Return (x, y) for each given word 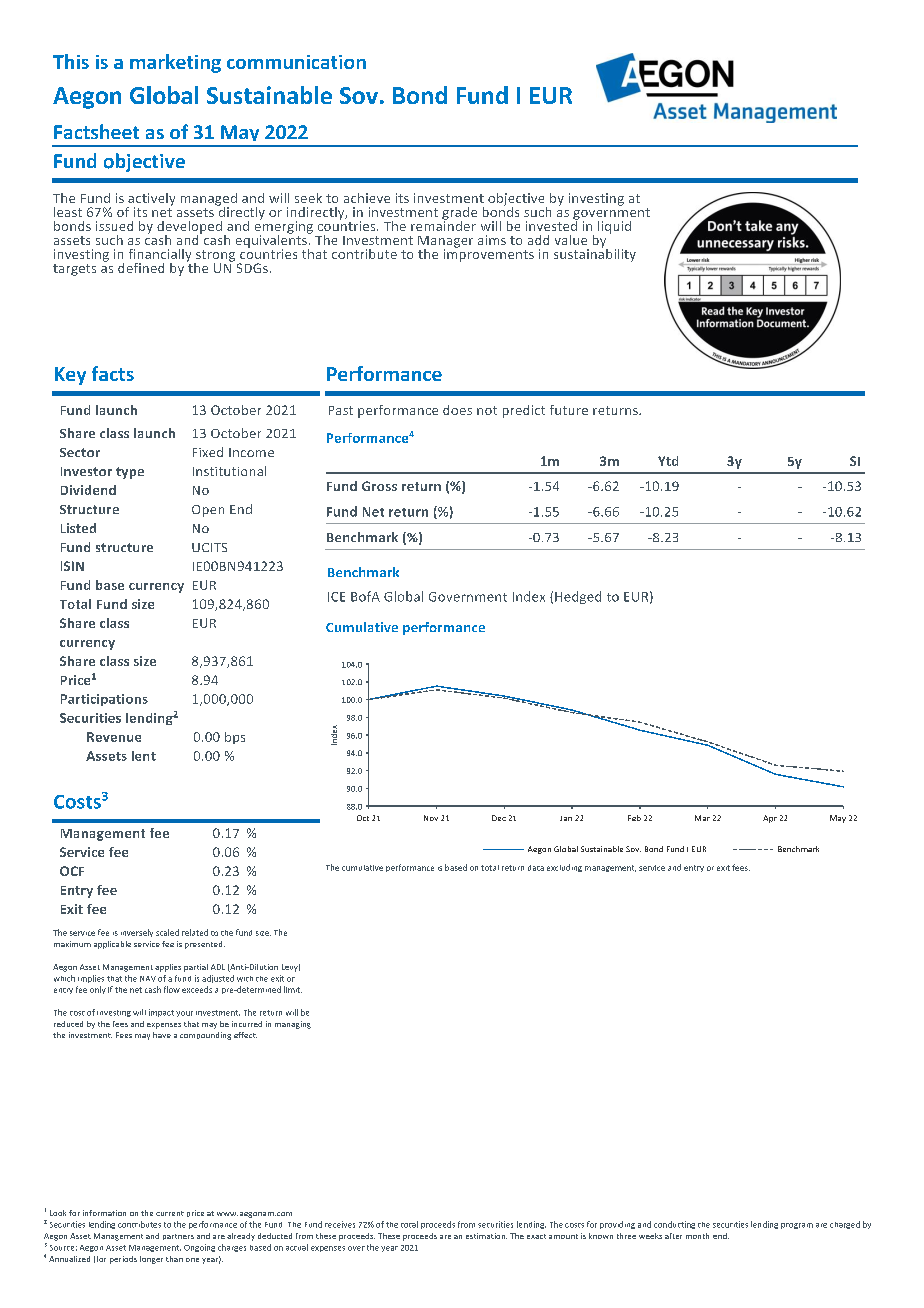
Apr (770, 819)
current (170, 1213)
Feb (634, 818)
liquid (614, 227)
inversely (137, 933)
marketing (175, 63)
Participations (104, 700)
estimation (486, 1236)
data (536, 868)
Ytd (668, 461)
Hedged (578, 597)
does (457, 410)
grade (459, 214)
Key (70, 376)
